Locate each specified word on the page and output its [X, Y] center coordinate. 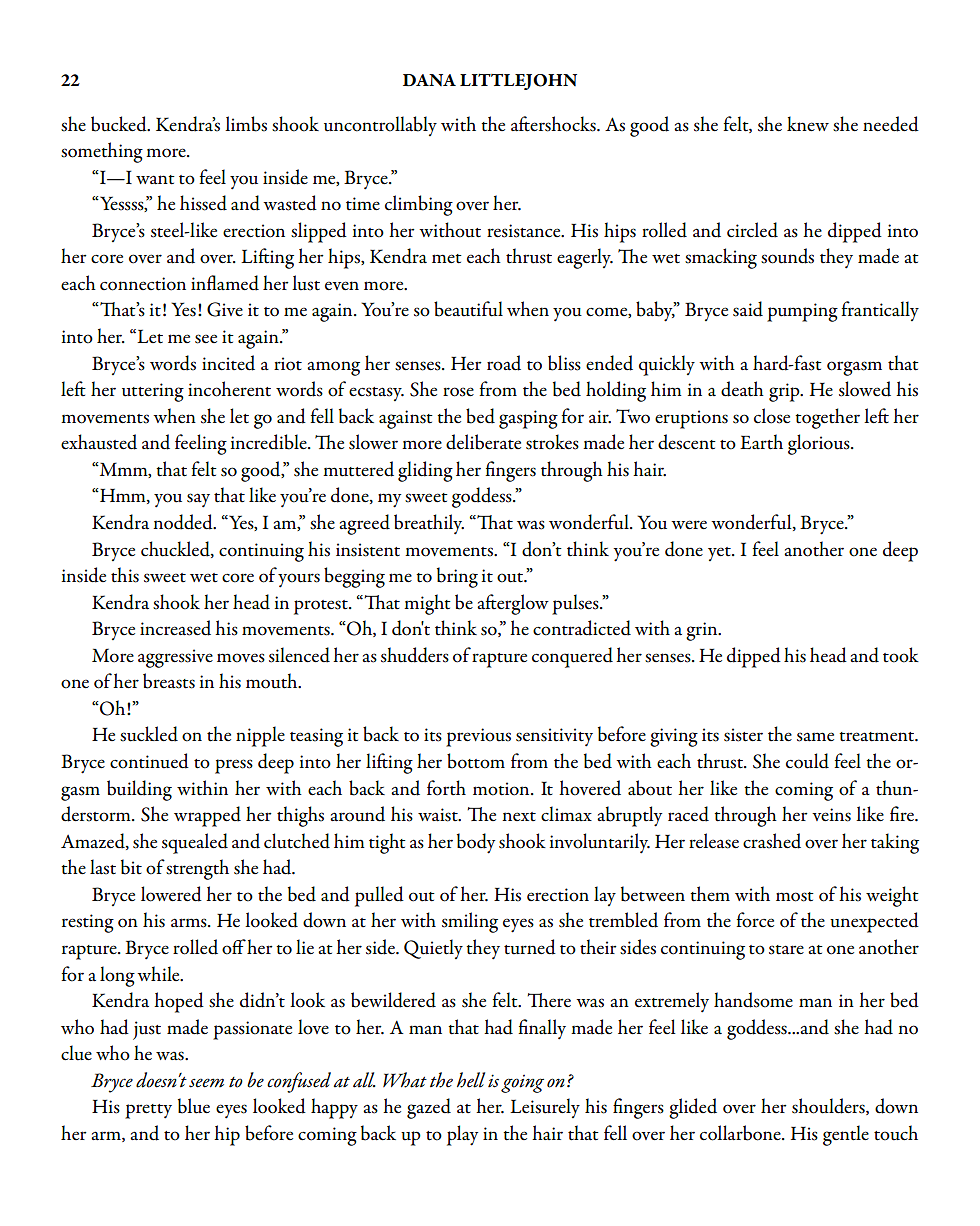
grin [703, 631]
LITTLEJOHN [518, 82]
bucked [120, 124]
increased [175, 628]
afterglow [513, 604]
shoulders [829, 1106]
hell [471, 1080]
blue [194, 1106]
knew [808, 124]
